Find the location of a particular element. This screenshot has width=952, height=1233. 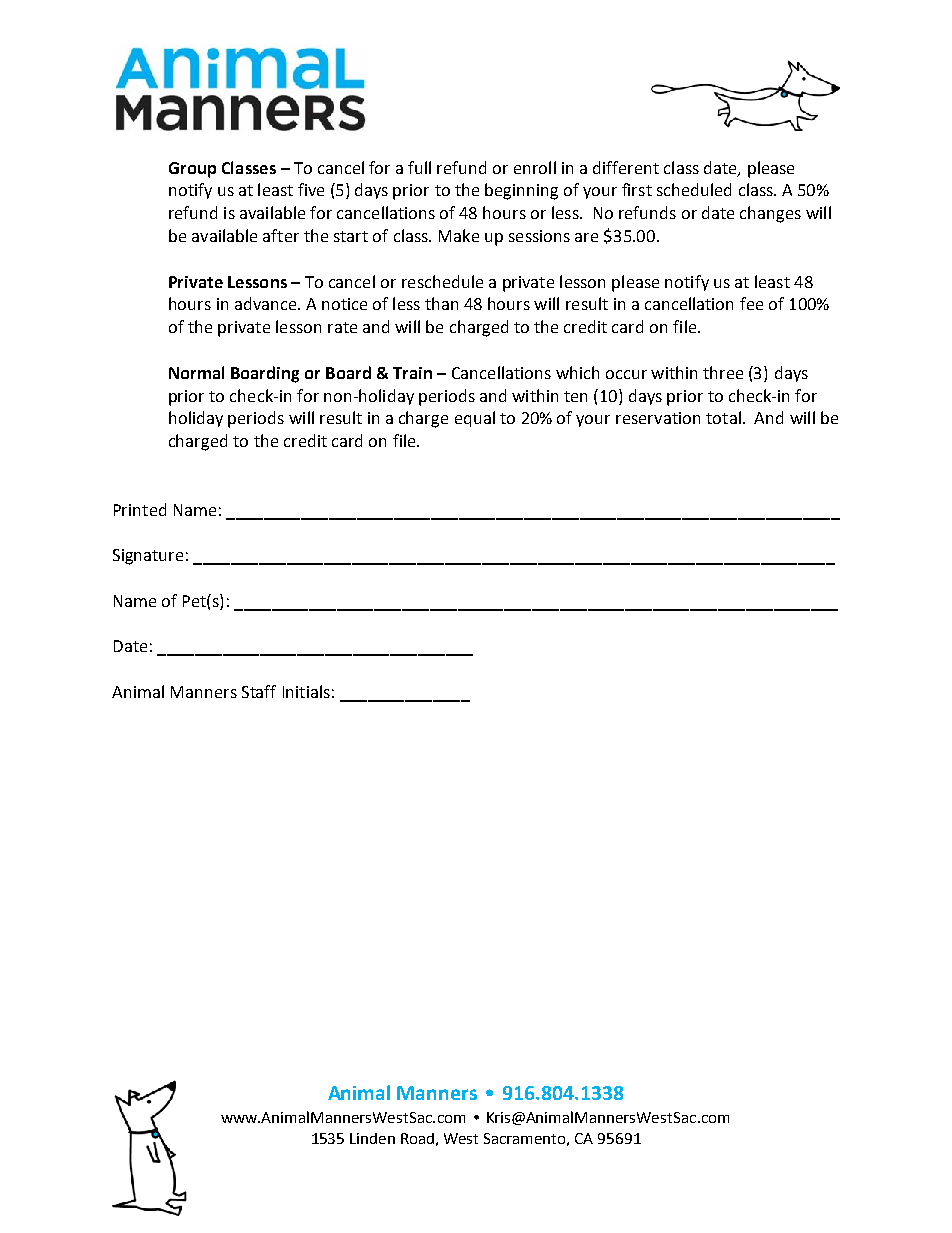

Initials is located at coordinates (306, 691).
